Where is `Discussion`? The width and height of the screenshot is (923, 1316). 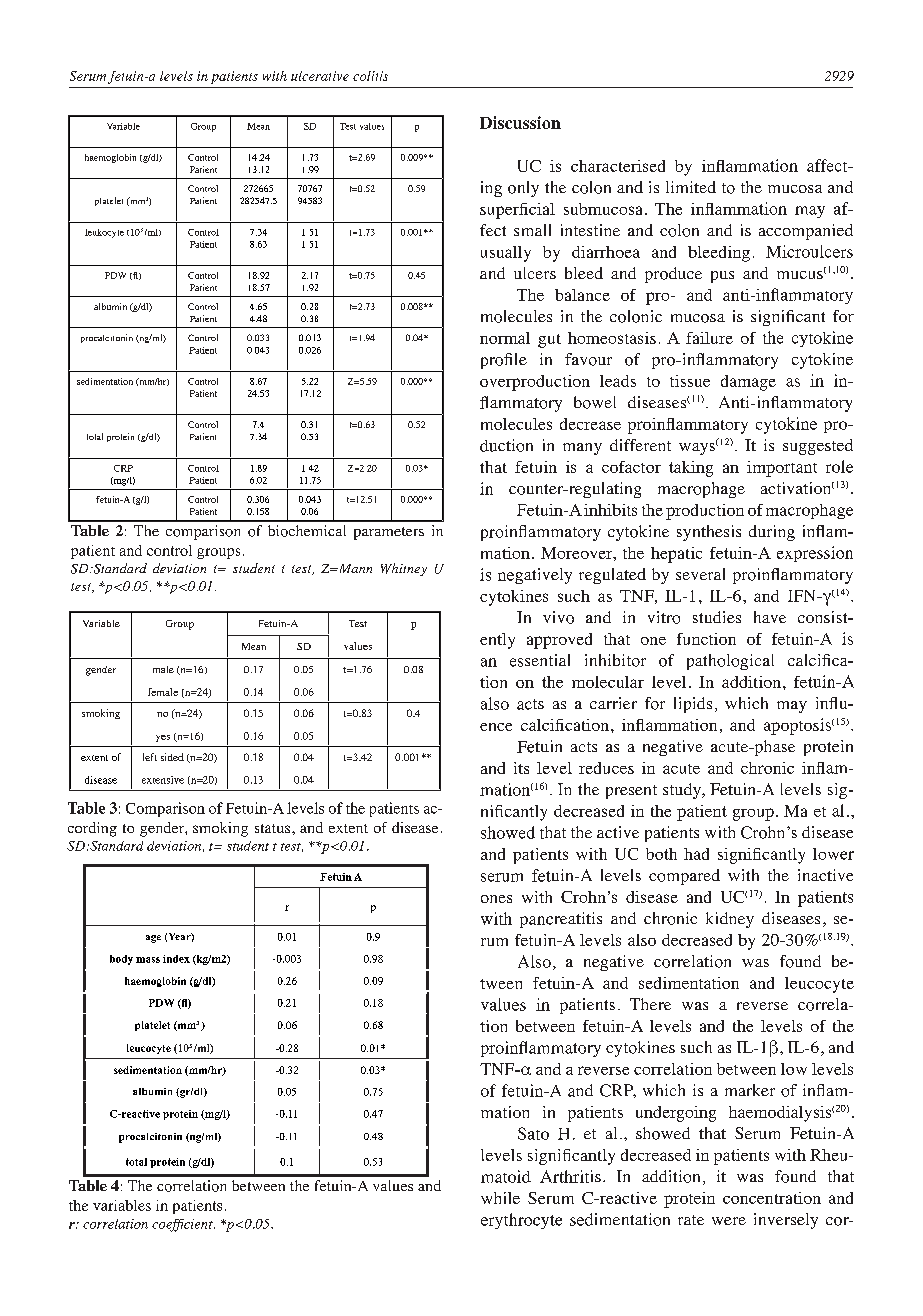
Discussion is located at coordinates (520, 122).
